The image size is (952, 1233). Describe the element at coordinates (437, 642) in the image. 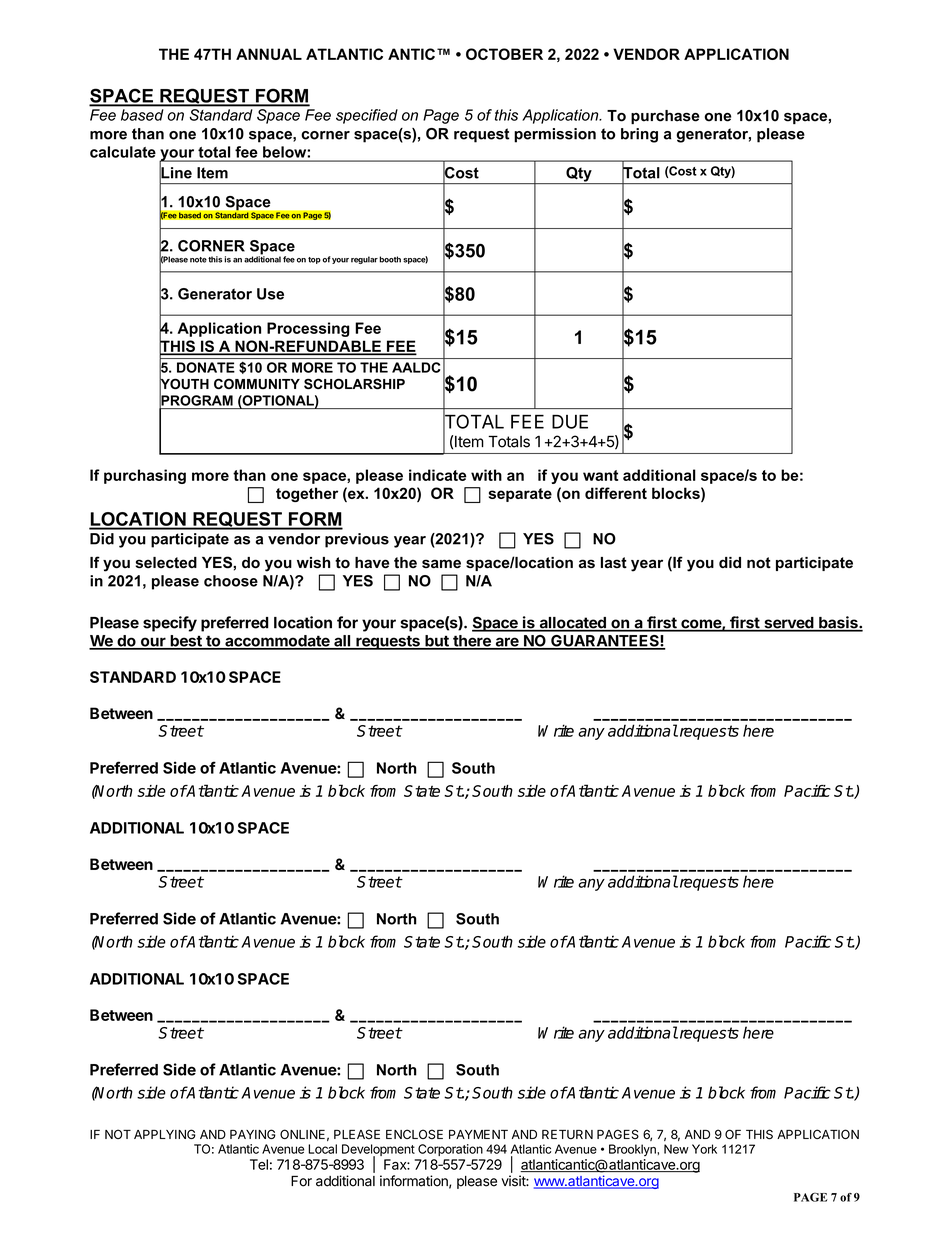

I see `but` at that location.
